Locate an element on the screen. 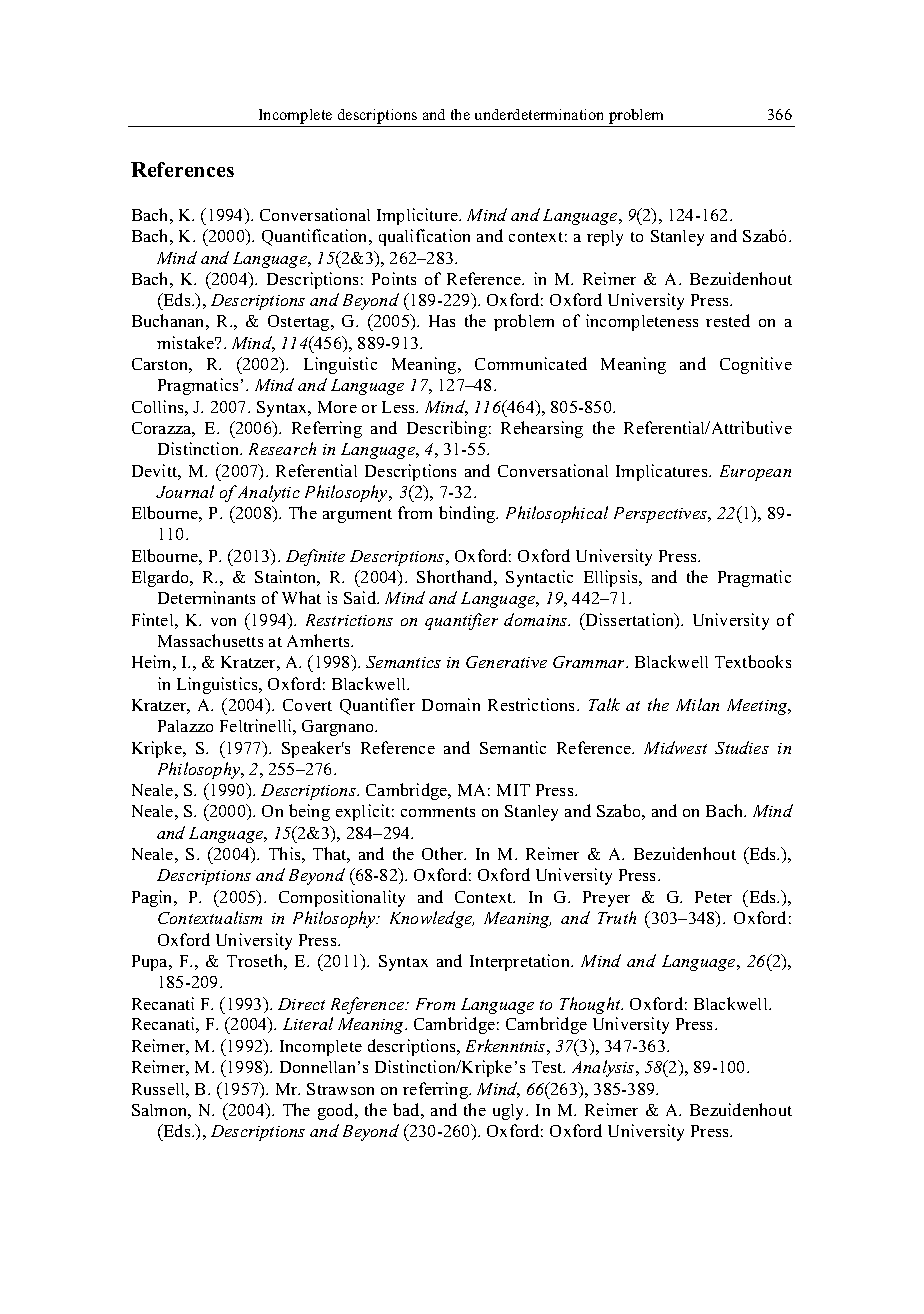 This screenshot has width=924, height=1314. ugly is located at coordinates (510, 1112).
